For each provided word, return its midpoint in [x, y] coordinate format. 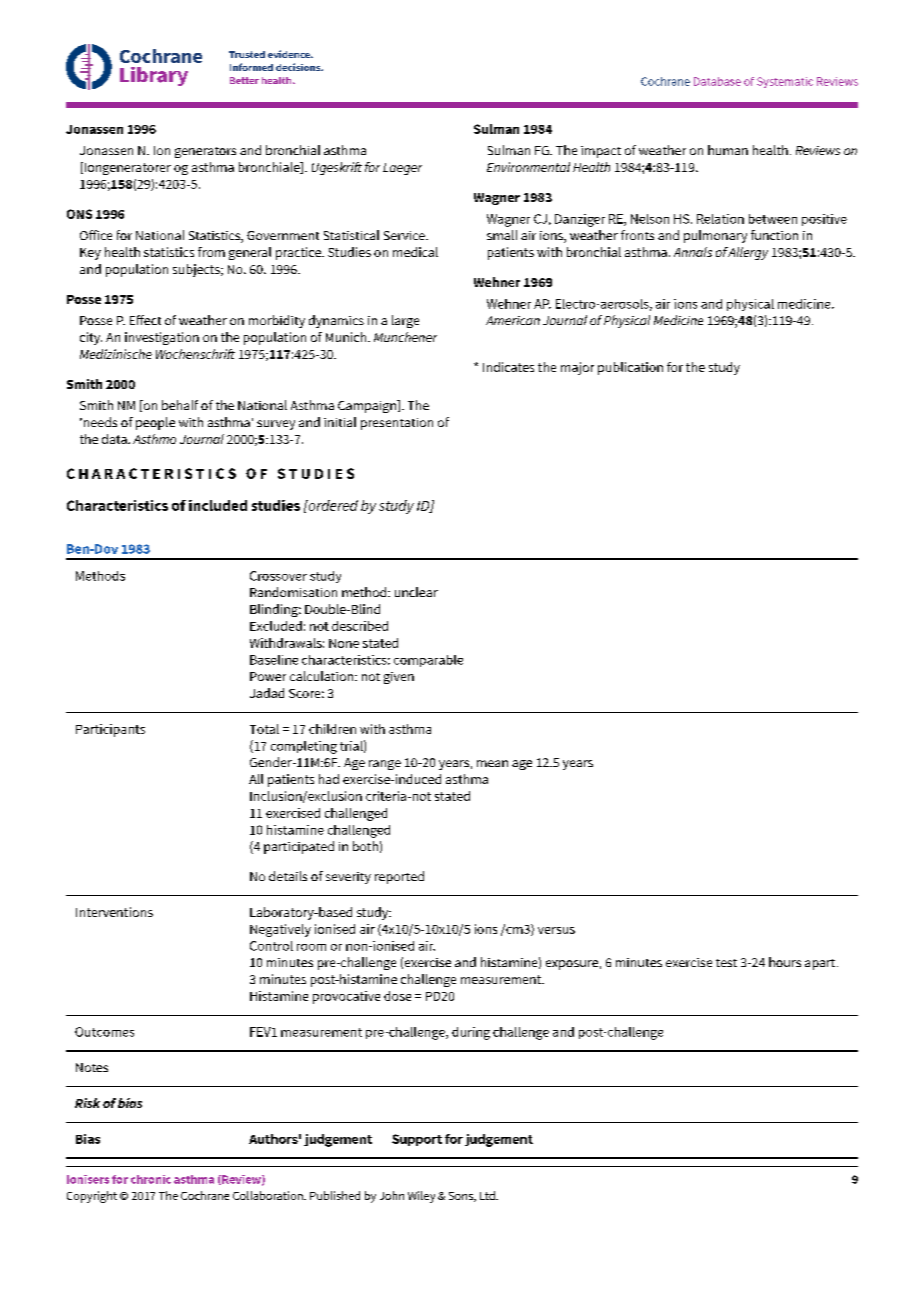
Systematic [785, 82]
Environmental [528, 167]
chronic [151, 1179]
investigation [162, 338]
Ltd [488, 1195]
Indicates [508, 367]
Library [154, 76]
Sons [462, 1197]
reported [399, 877]
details [288, 876]
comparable [428, 661]
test [726, 963]
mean [492, 763]
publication [630, 368]
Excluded [276, 626]
